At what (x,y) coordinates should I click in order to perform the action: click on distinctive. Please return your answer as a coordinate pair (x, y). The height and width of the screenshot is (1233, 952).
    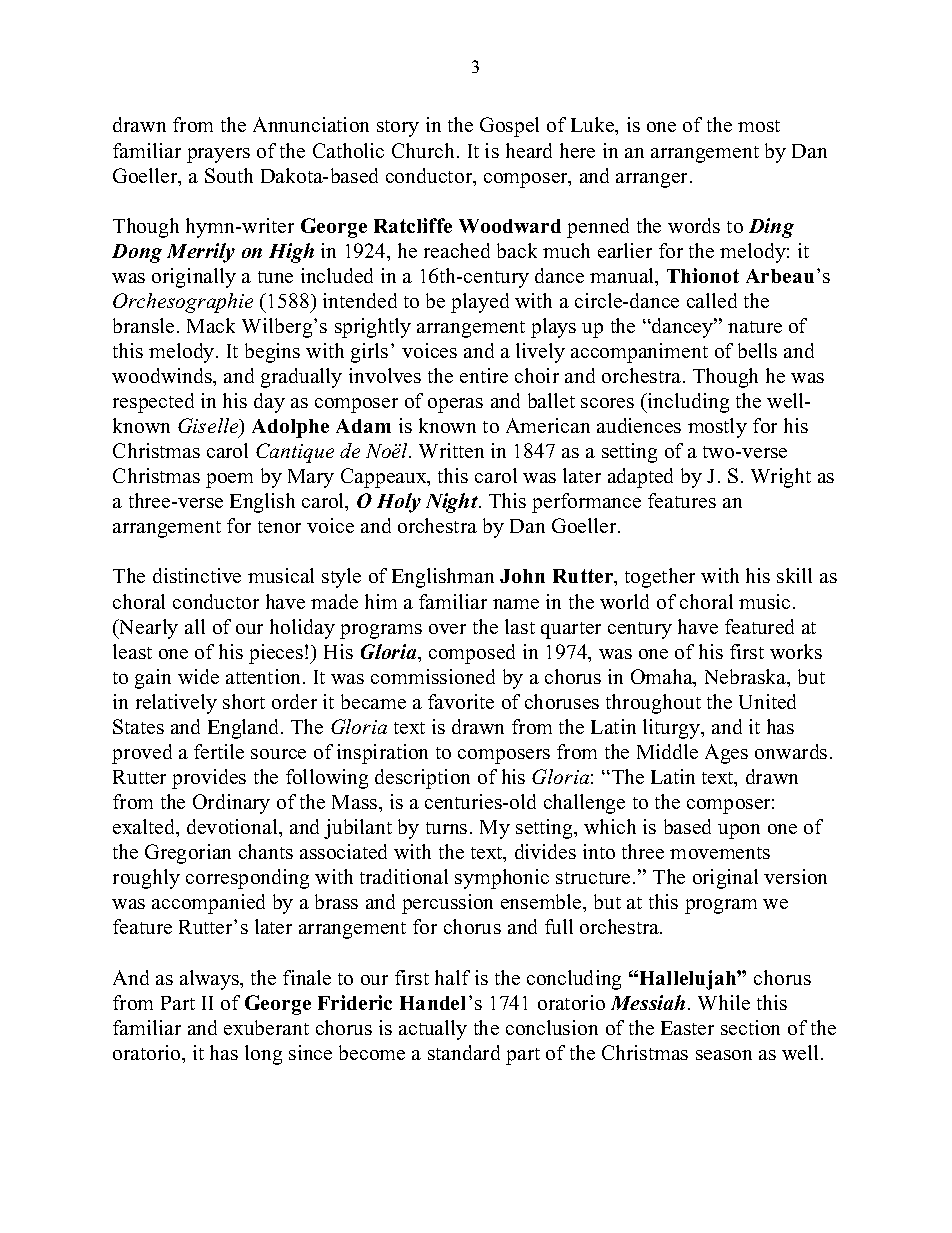
    Looking at the image, I should click on (197, 575).
